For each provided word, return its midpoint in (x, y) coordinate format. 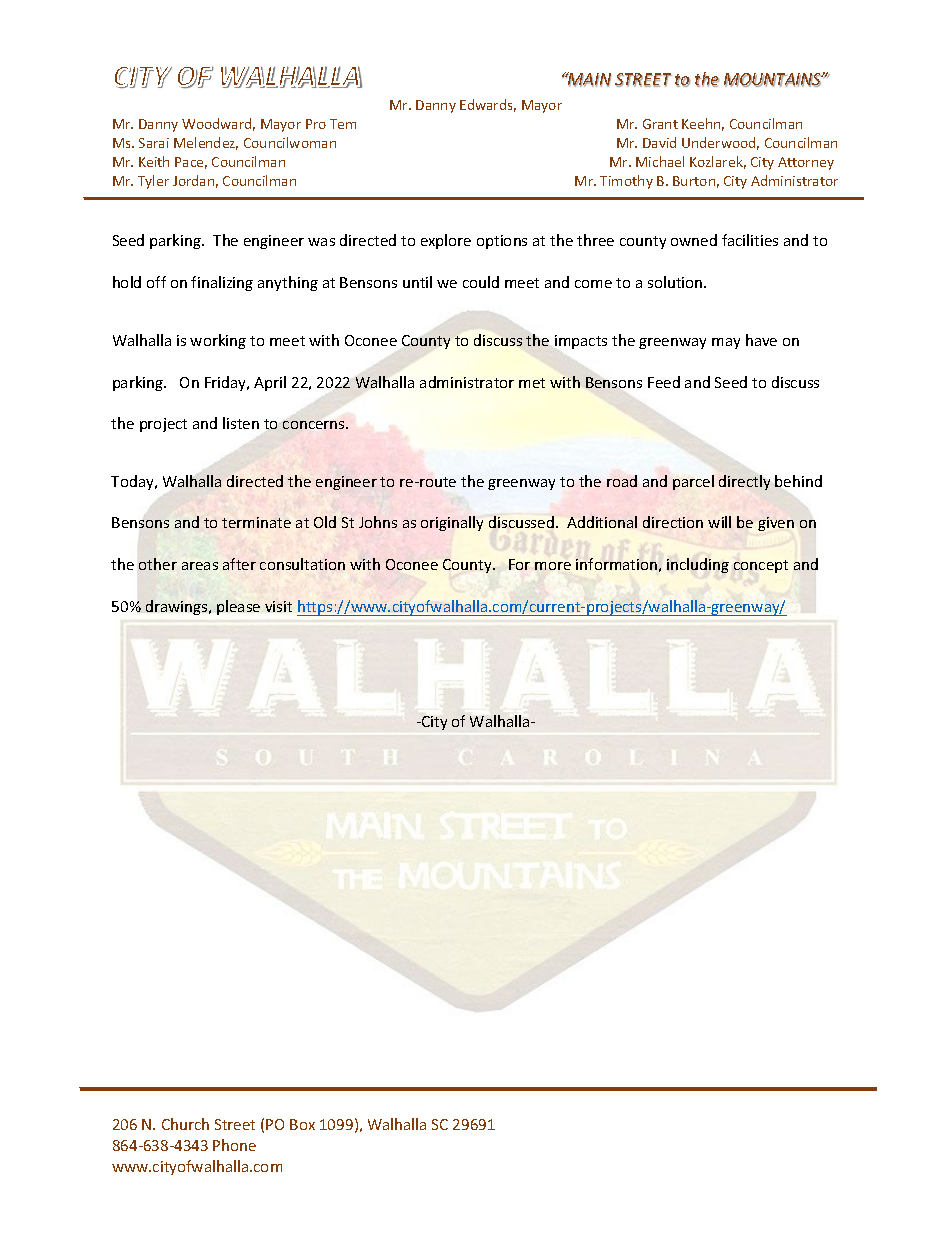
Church (185, 1124)
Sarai (154, 143)
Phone (234, 1145)
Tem (343, 124)
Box (302, 1124)
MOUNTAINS (773, 80)
